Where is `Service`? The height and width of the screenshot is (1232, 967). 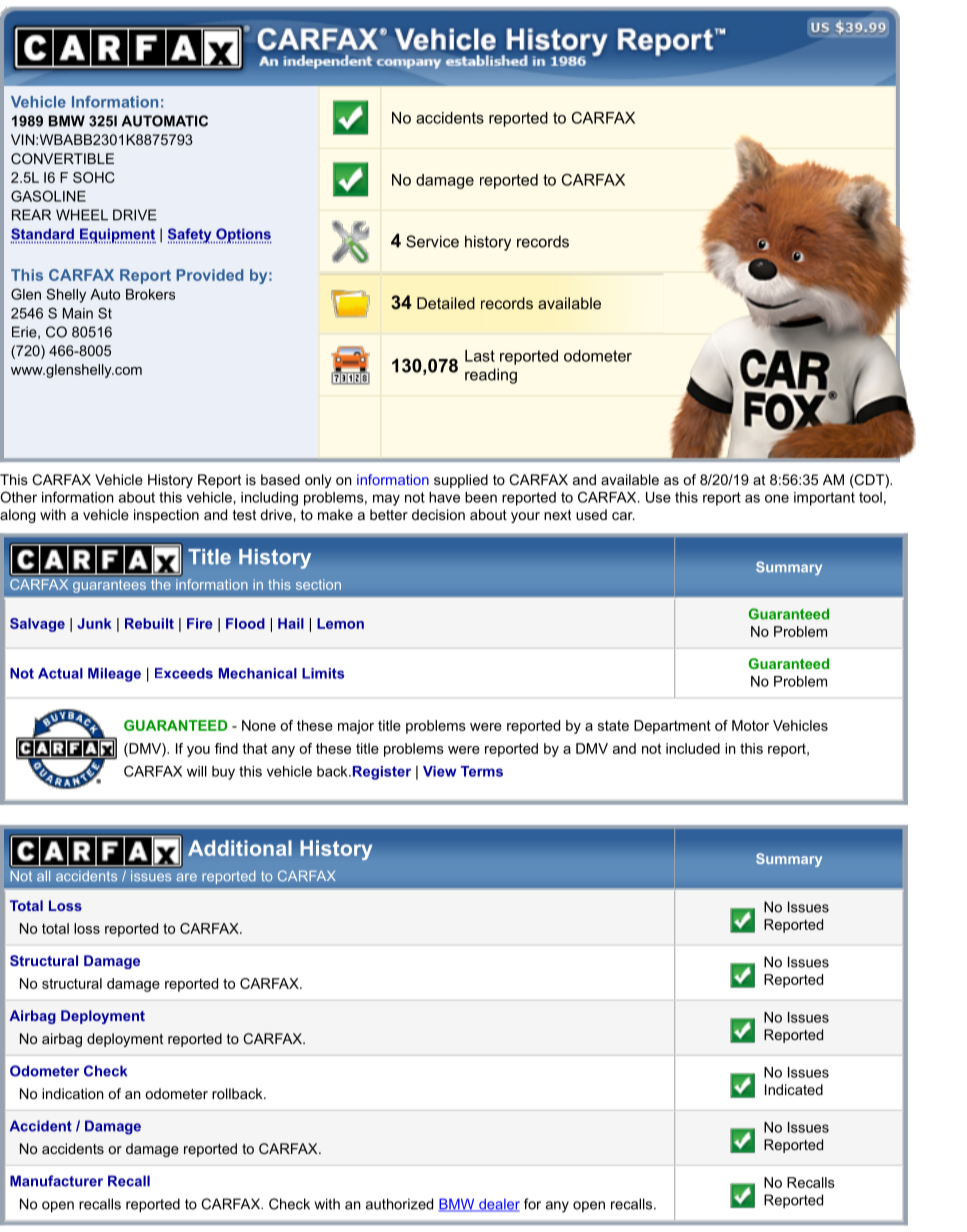
Service is located at coordinates (432, 241).
